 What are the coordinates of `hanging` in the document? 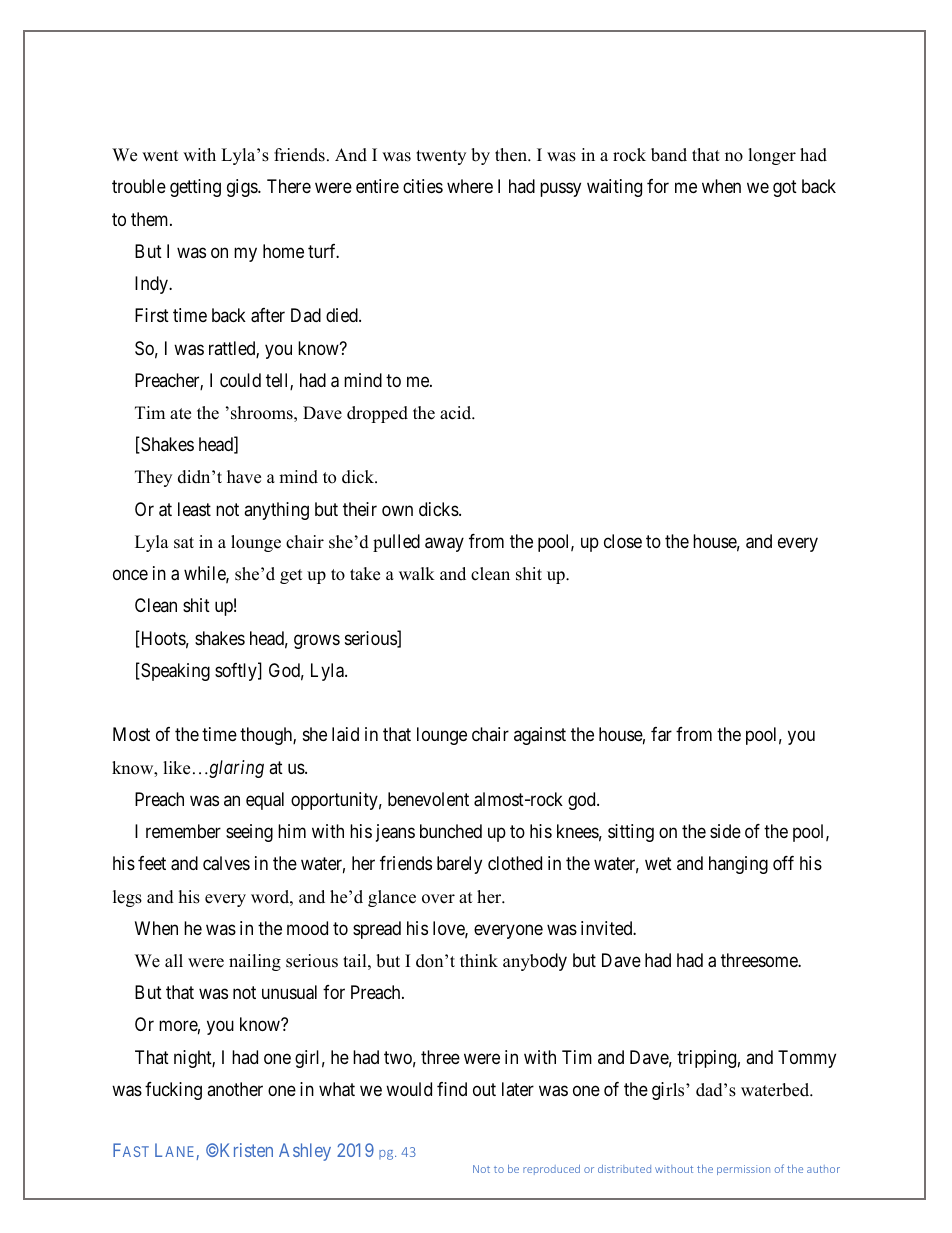 It's located at (738, 865).
